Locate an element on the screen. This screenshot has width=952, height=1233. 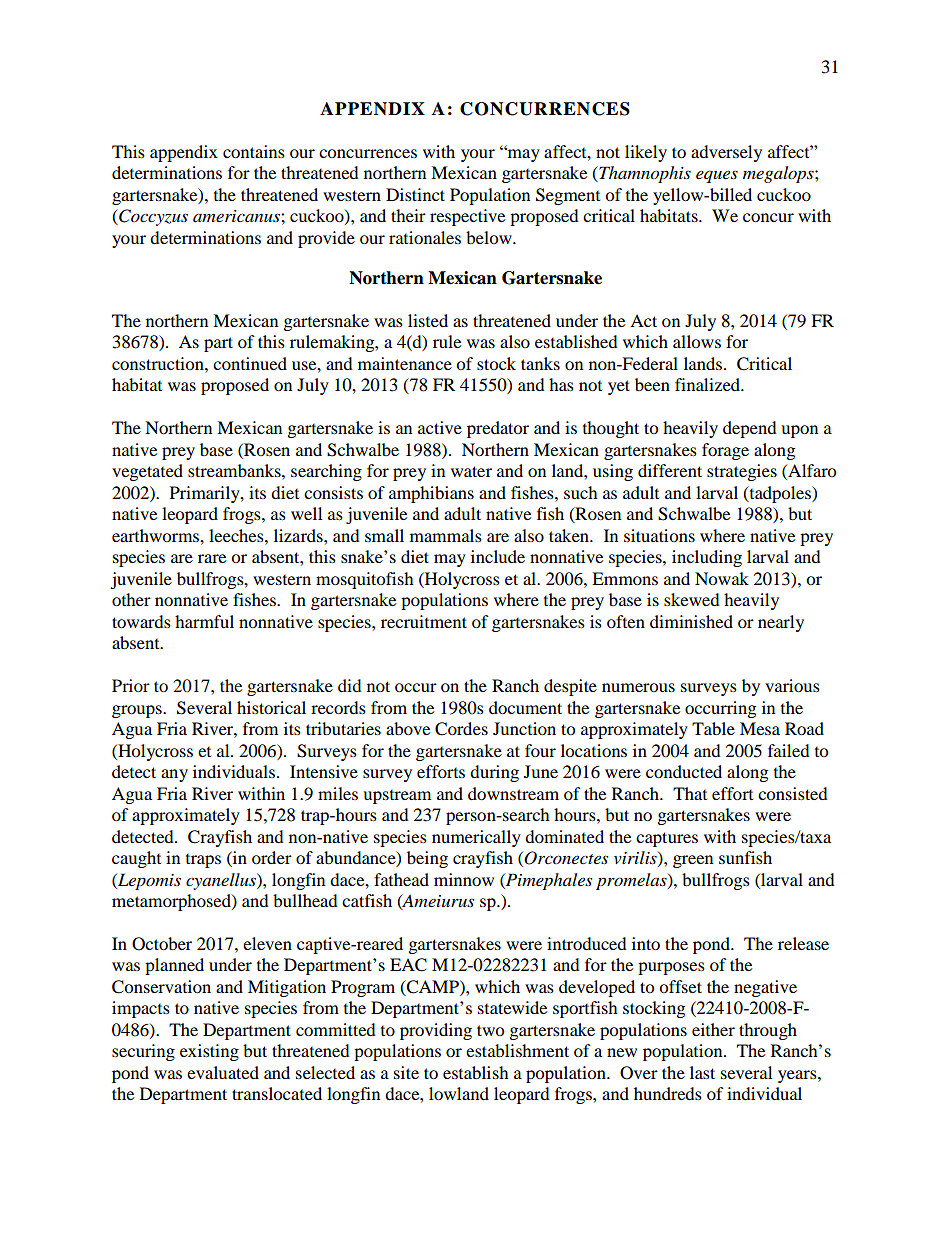
adversely is located at coordinates (726, 153).
